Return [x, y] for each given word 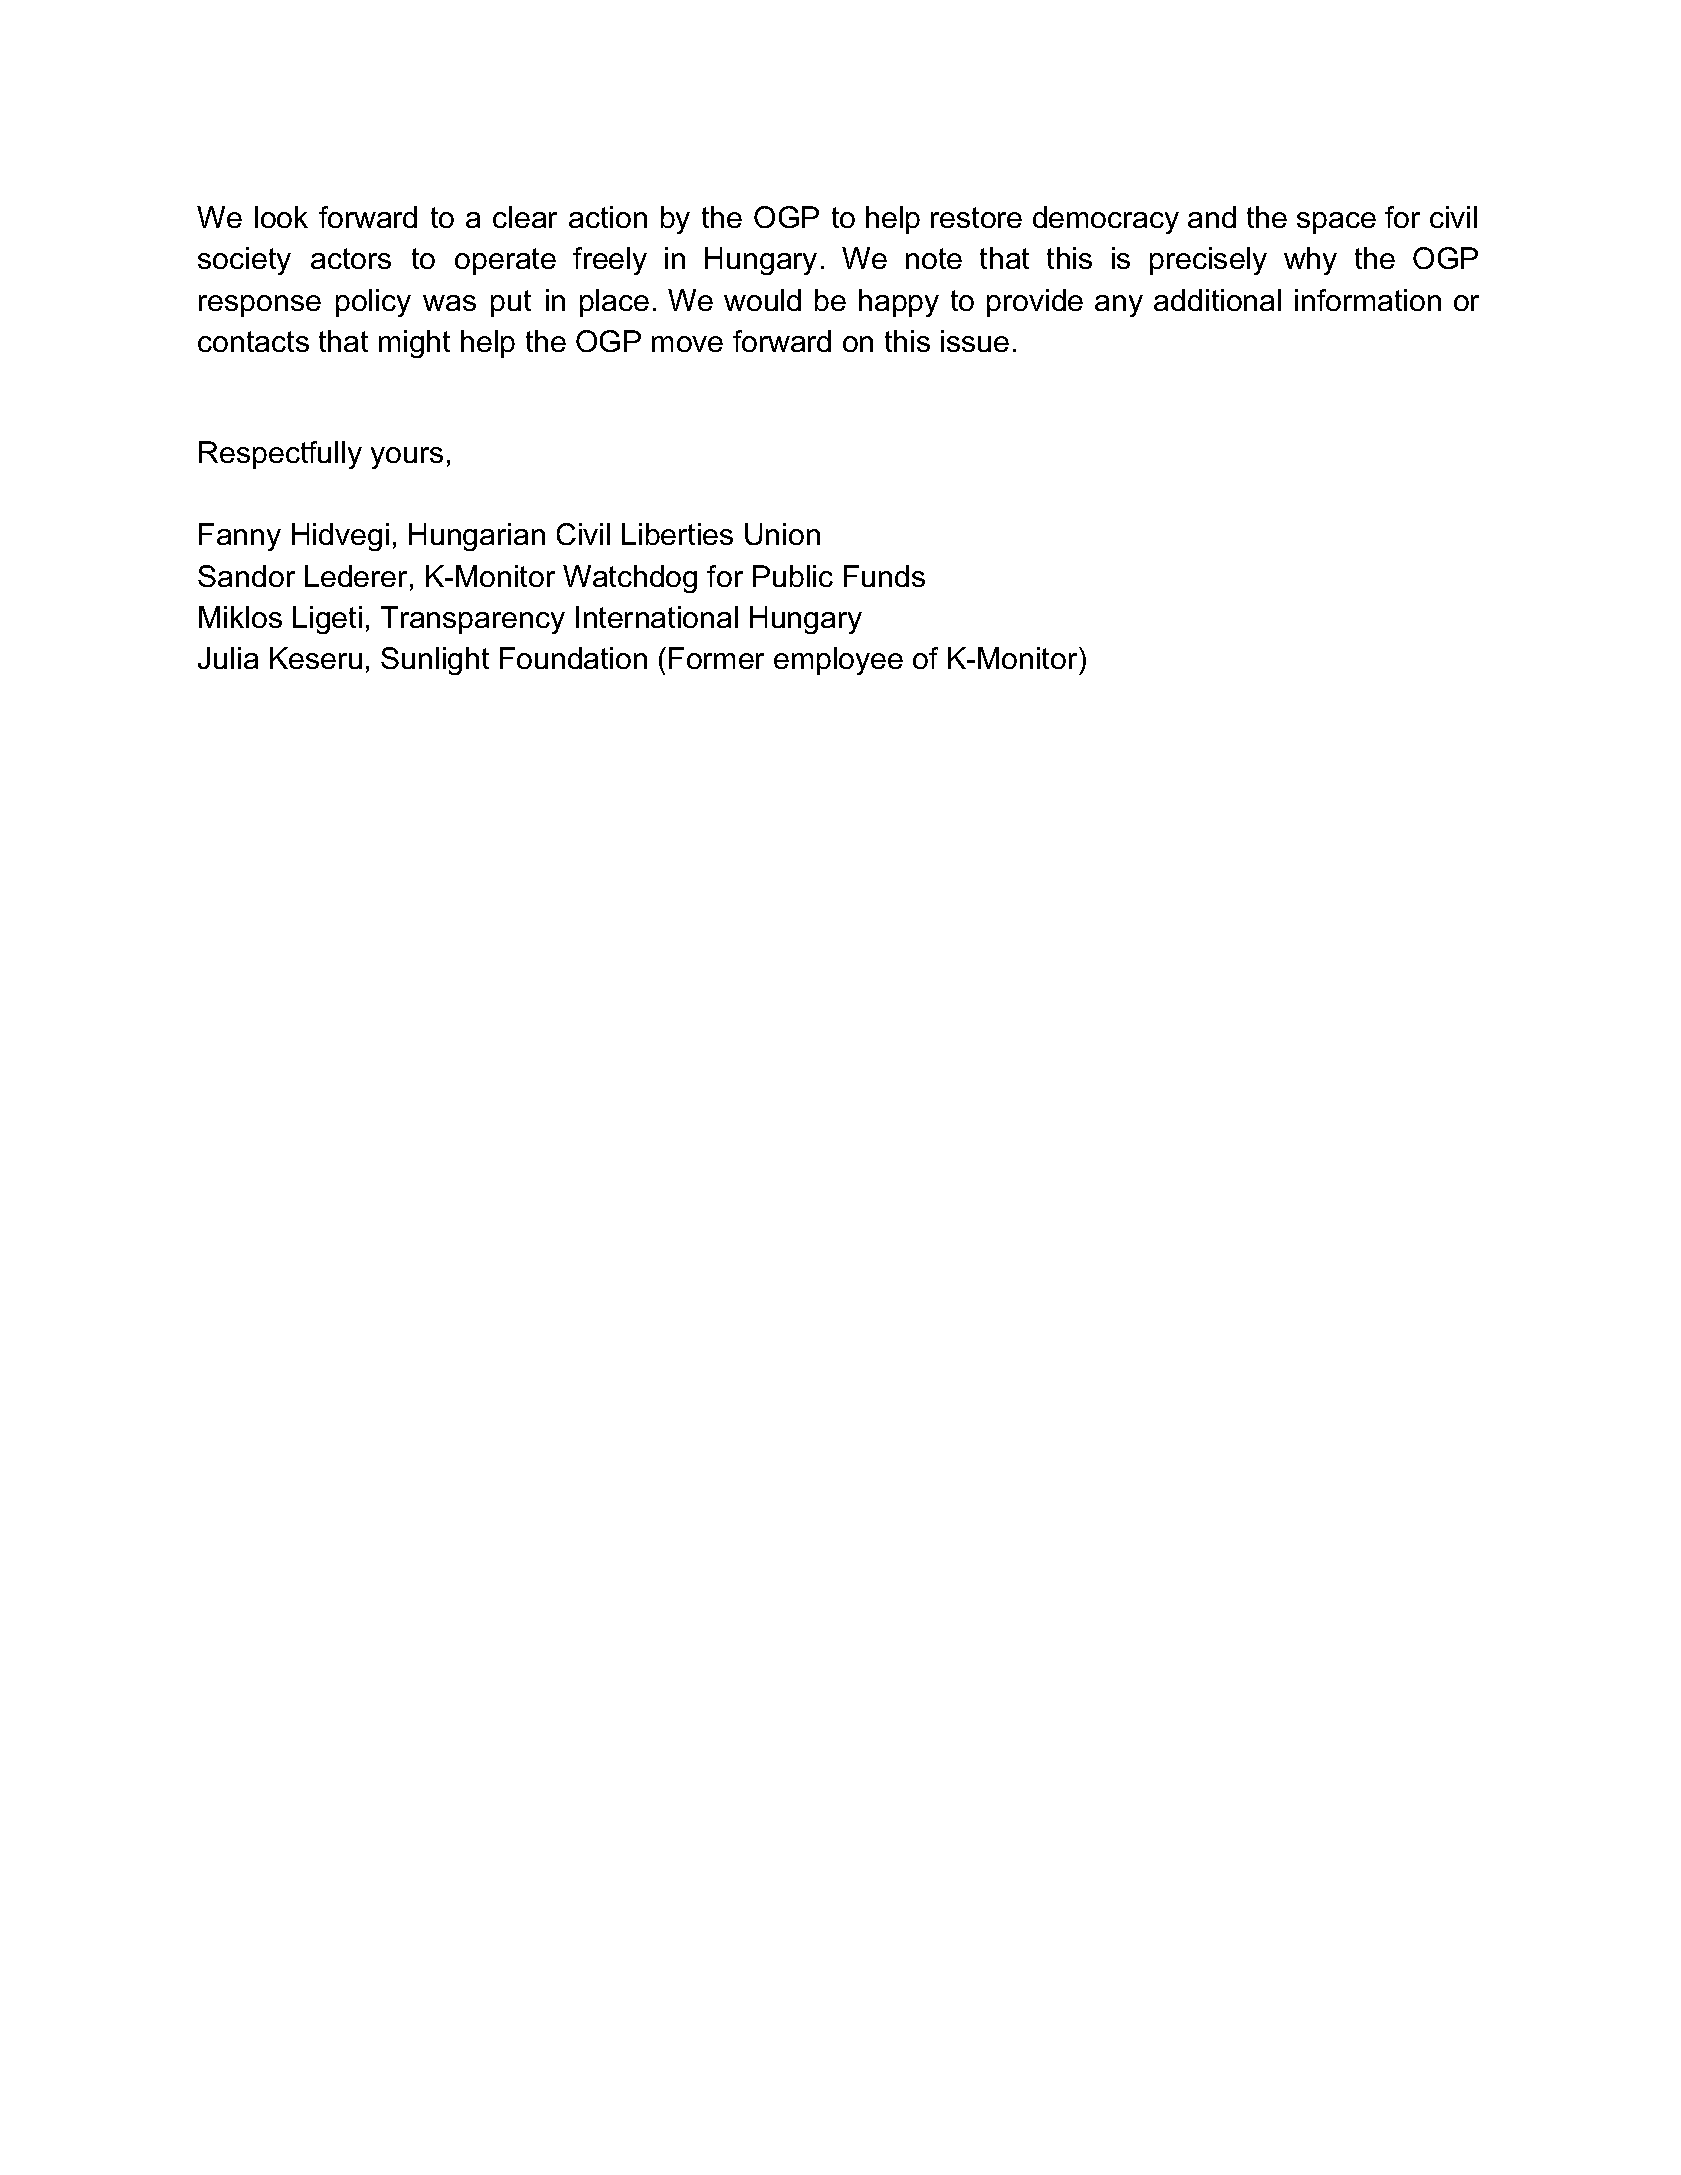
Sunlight [435, 661]
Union [782, 534]
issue [975, 341]
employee [838, 661]
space [1336, 223]
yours [407, 458]
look [281, 217]
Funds [884, 576]
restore [976, 217]
